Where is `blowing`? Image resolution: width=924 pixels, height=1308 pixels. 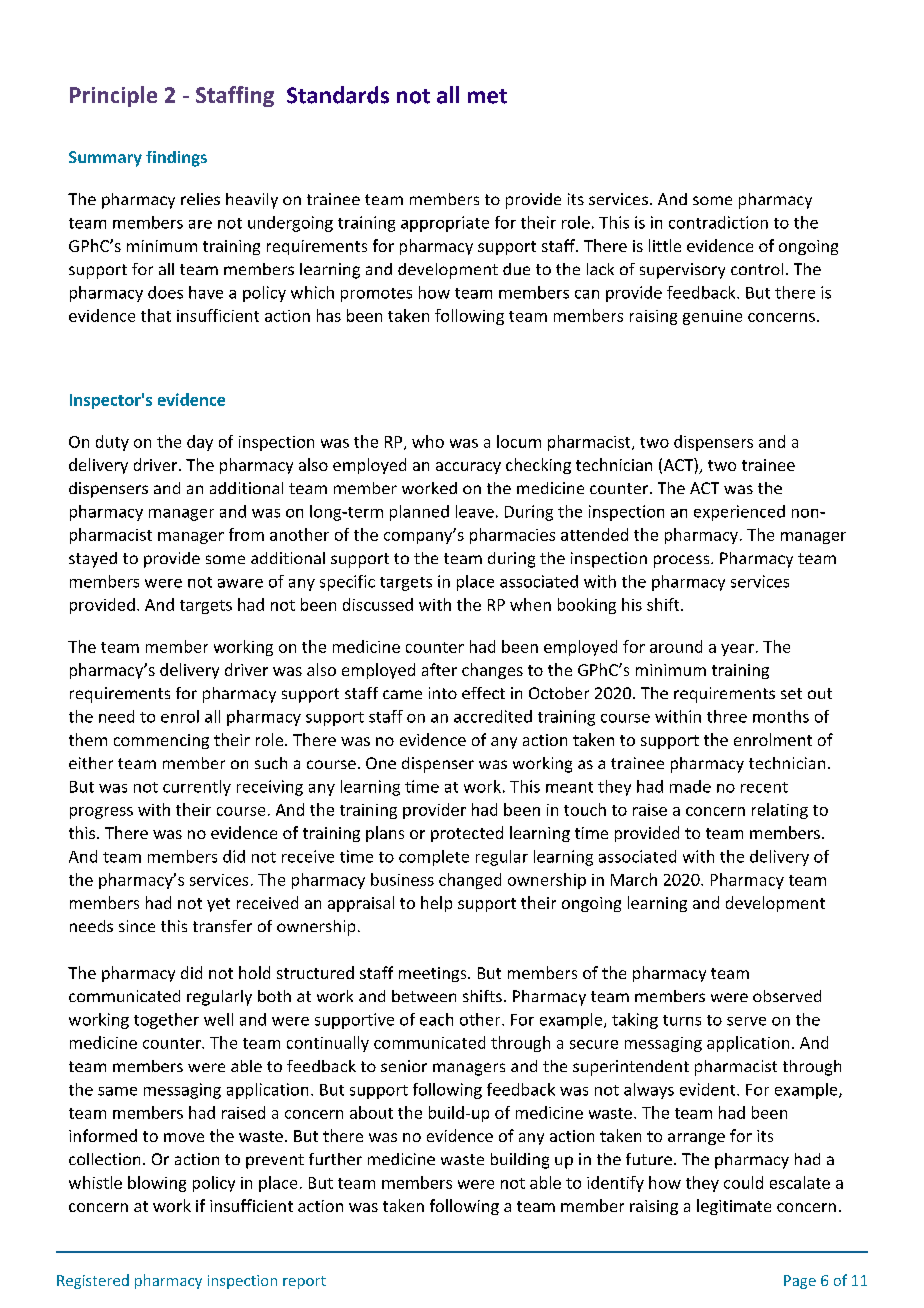 blowing is located at coordinates (157, 1184).
